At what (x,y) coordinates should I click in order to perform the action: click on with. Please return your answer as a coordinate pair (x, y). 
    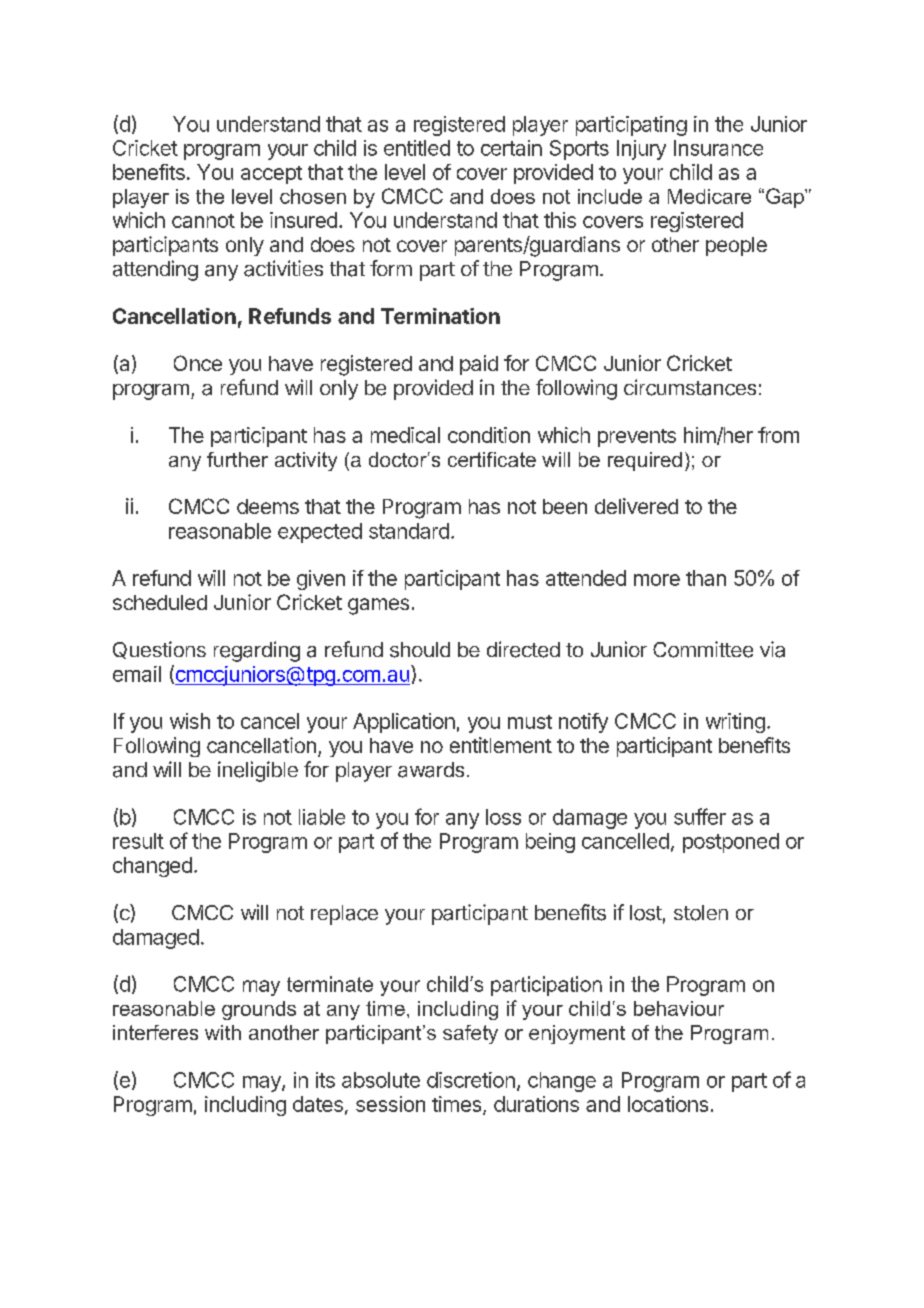
    Looking at the image, I should click on (223, 1032).
